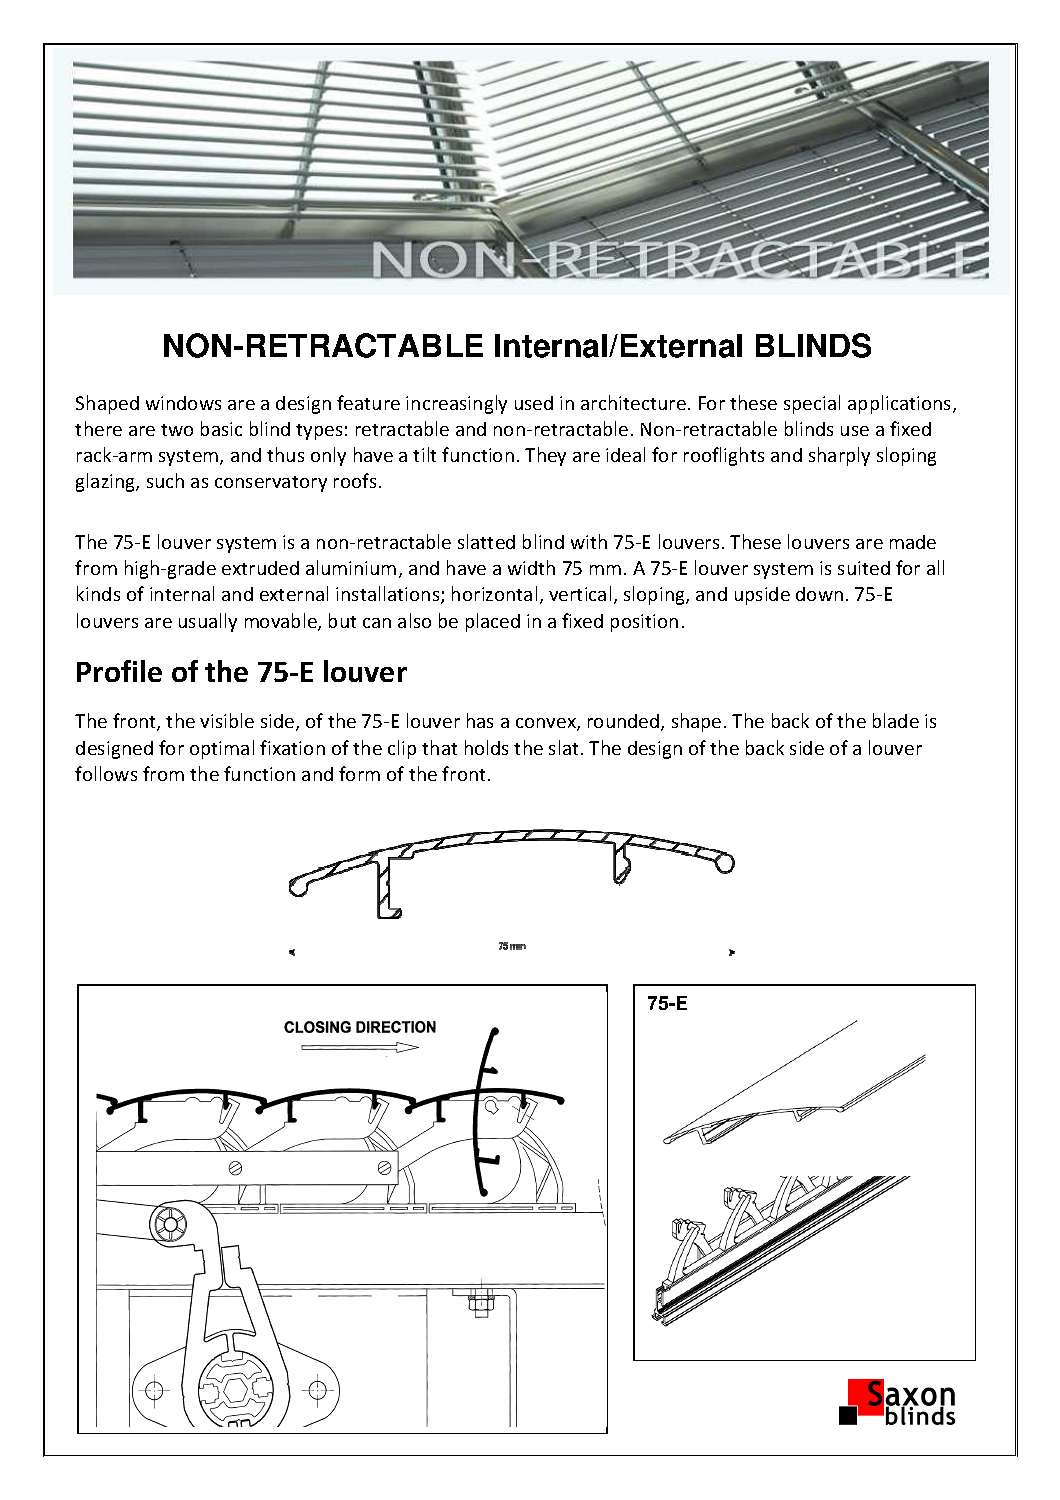 The height and width of the page is (1500, 1060). What do you see at coordinates (480, 720) in the page?
I see `has` at bounding box center [480, 720].
